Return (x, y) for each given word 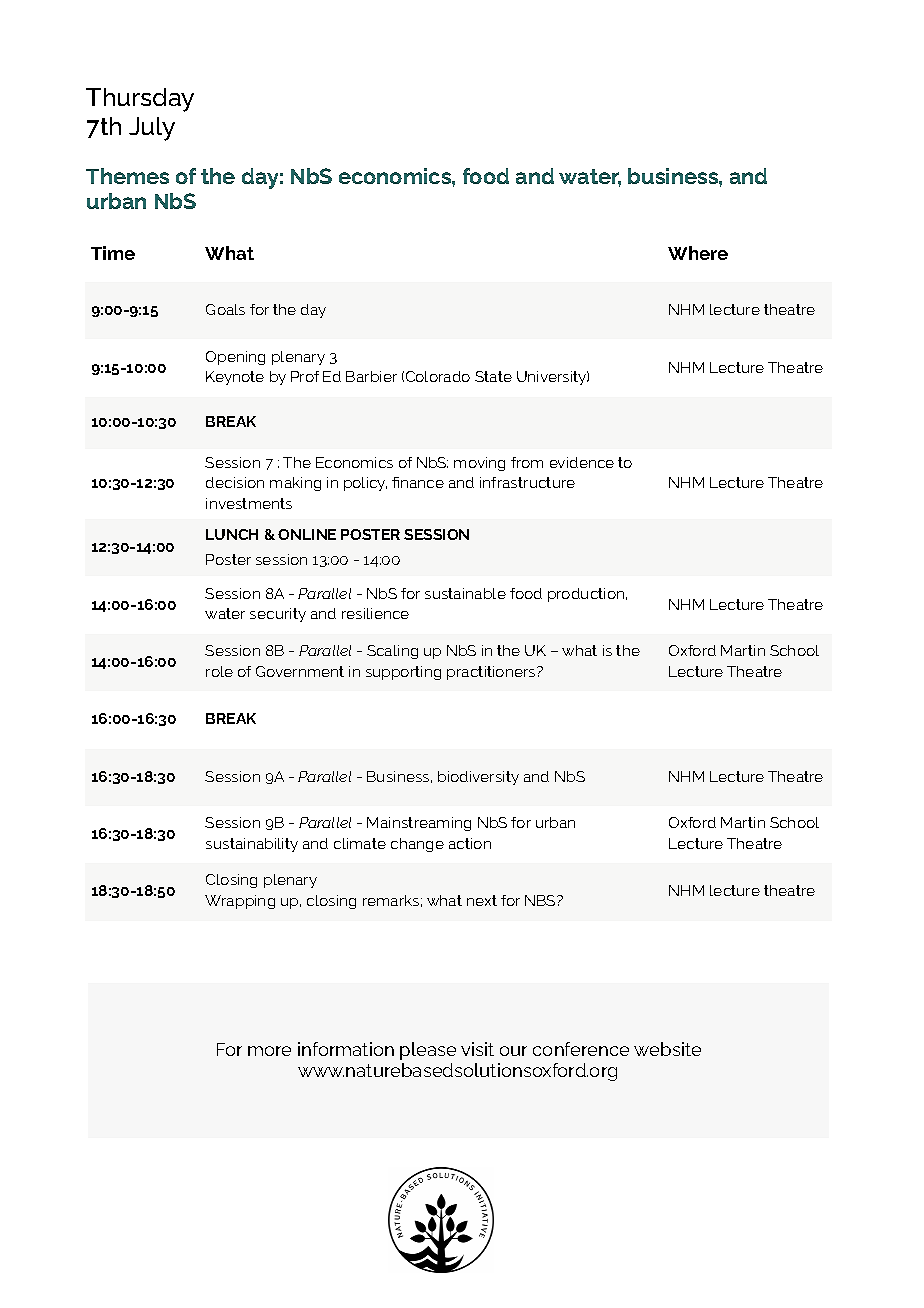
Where (698, 253)
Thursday (140, 100)
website (667, 1049)
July (152, 129)
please (428, 1051)
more (269, 1051)
